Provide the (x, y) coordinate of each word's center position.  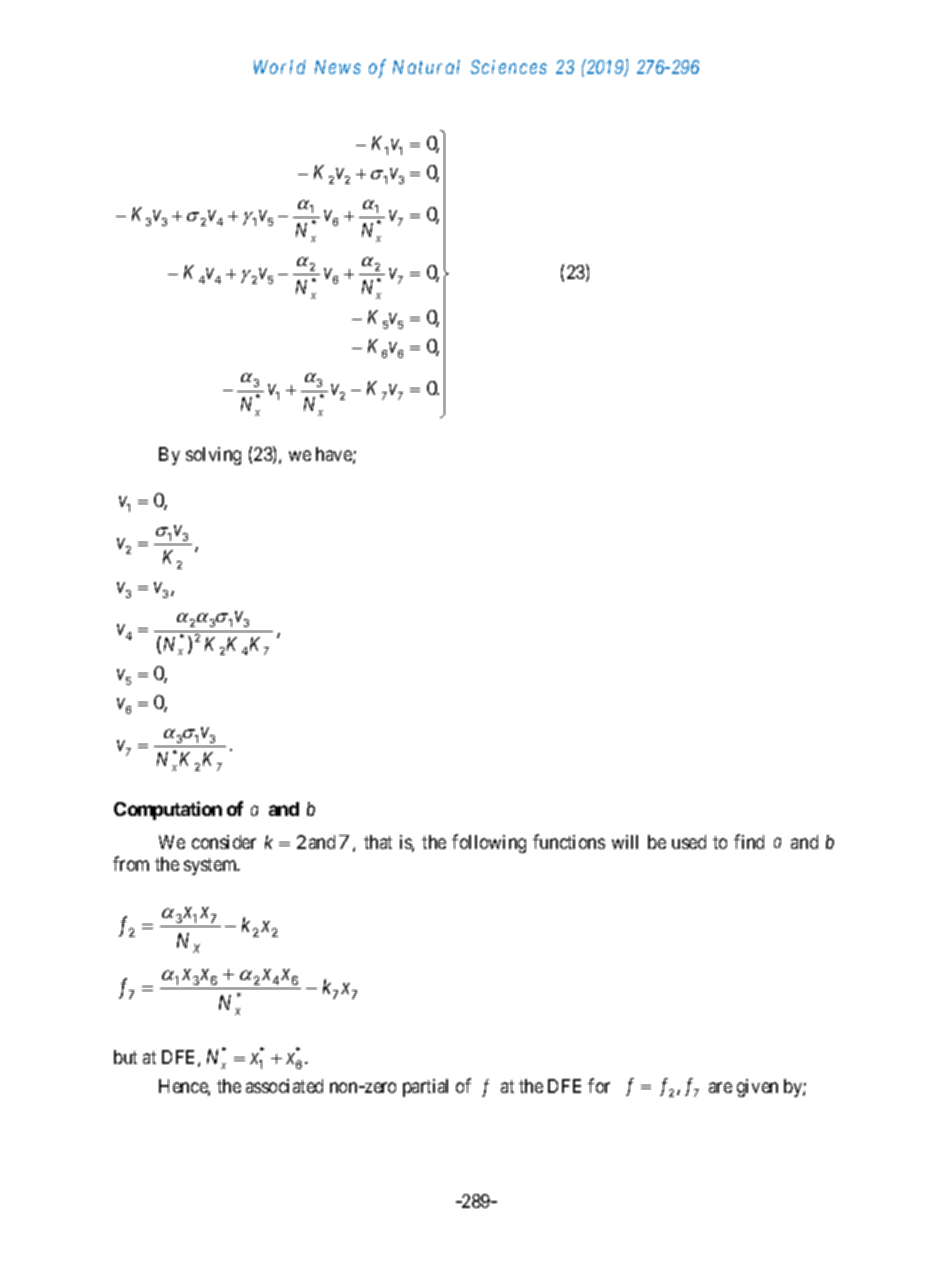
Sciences (509, 67)
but (125, 1057)
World (280, 67)
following (489, 843)
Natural (426, 67)
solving (213, 456)
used (689, 842)
